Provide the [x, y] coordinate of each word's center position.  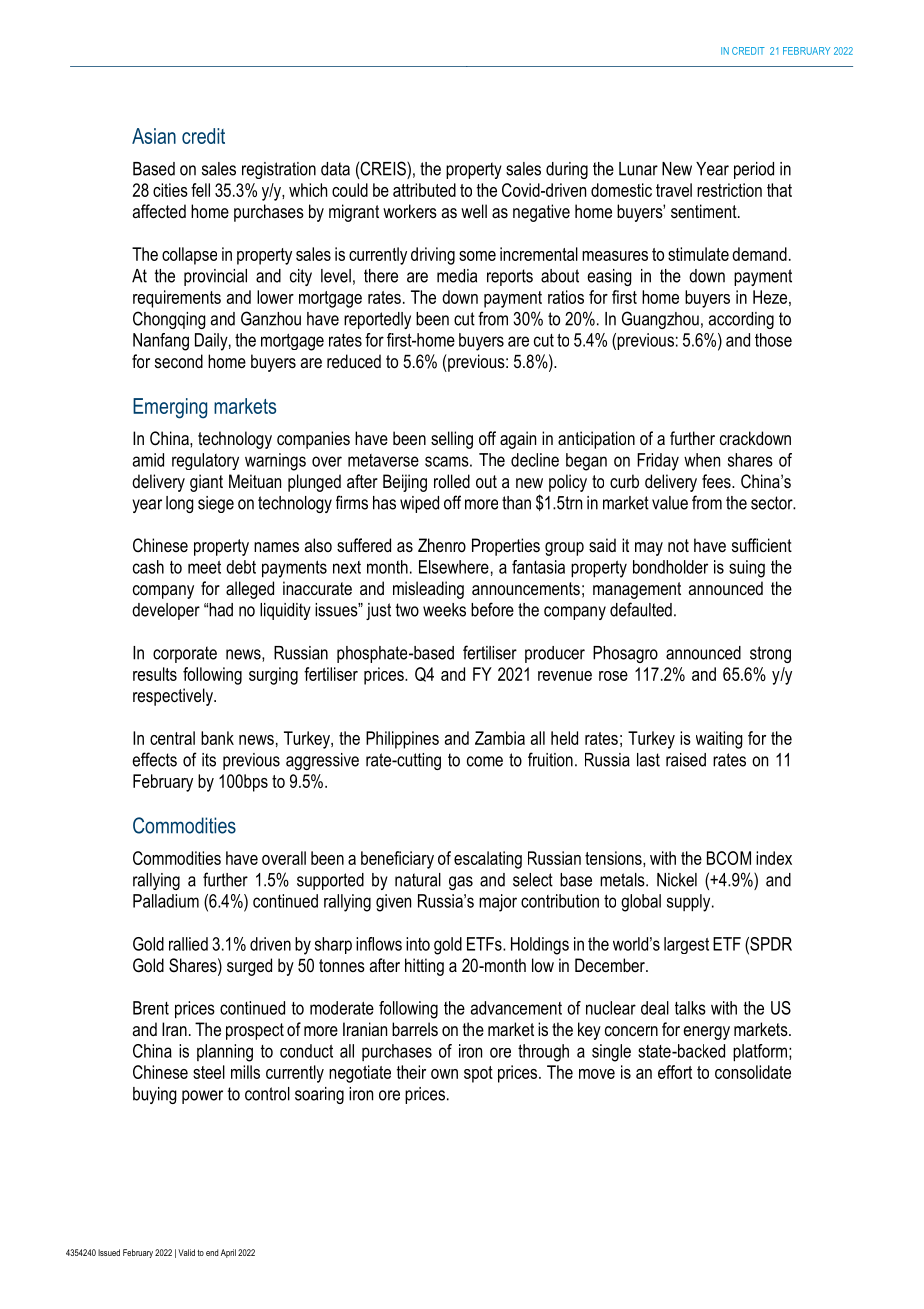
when [702, 460]
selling [452, 440]
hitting [424, 967]
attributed [424, 190]
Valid [186, 1252]
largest [686, 945]
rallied [188, 944]
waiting [719, 740]
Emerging [170, 408]
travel [674, 190]
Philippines [402, 740]
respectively [174, 697]
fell [200, 190]
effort [675, 1072]
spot [478, 1074]
